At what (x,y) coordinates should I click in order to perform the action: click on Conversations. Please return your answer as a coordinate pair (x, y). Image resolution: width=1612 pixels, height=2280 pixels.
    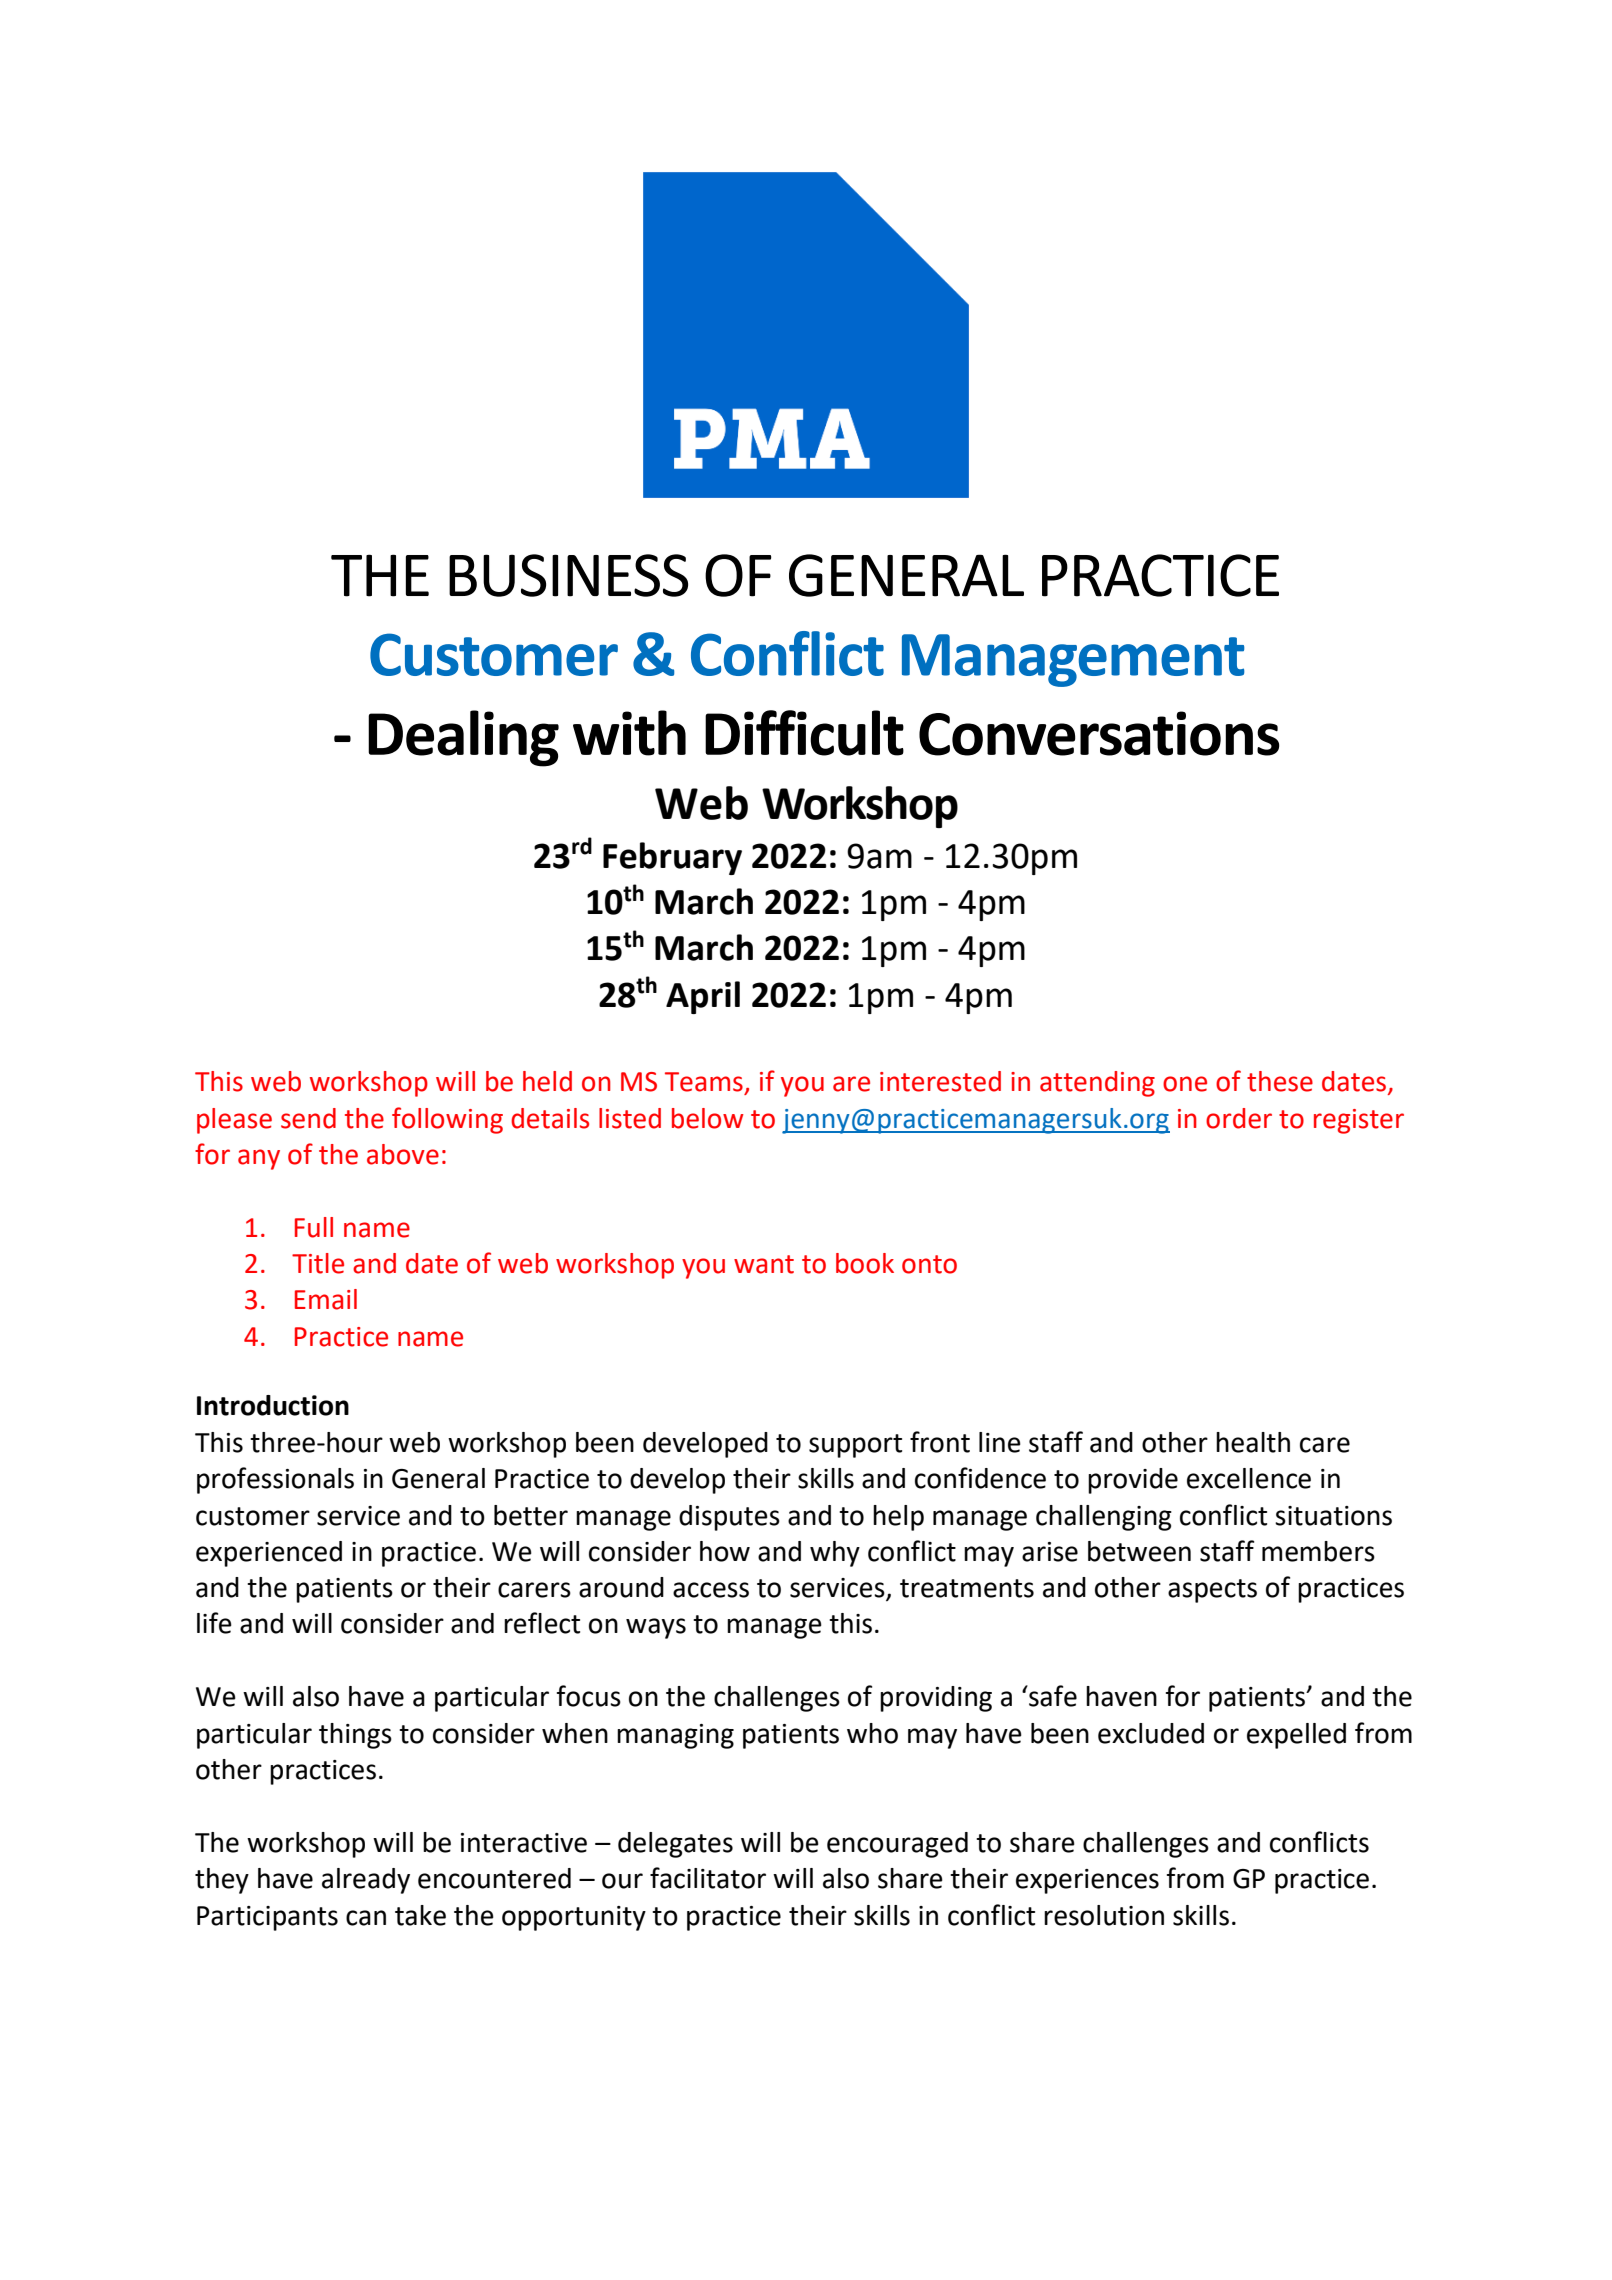
    Looking at the image, I should click on (1099, 733).
